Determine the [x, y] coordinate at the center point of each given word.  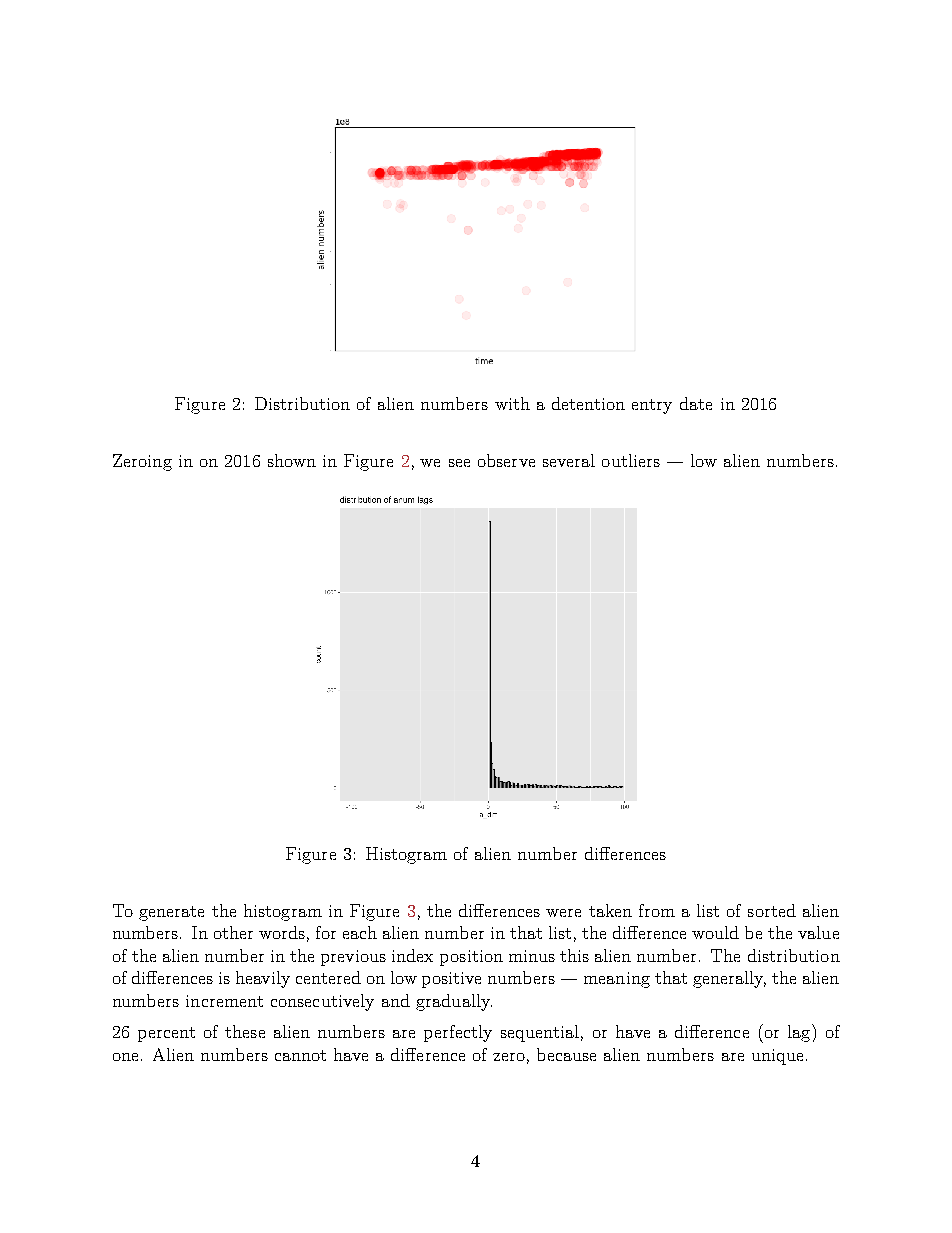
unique [777, 1057]
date [696, 403]
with [512, 403]
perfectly [458, 1033]
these [245, 1031]
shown [292, 460]
